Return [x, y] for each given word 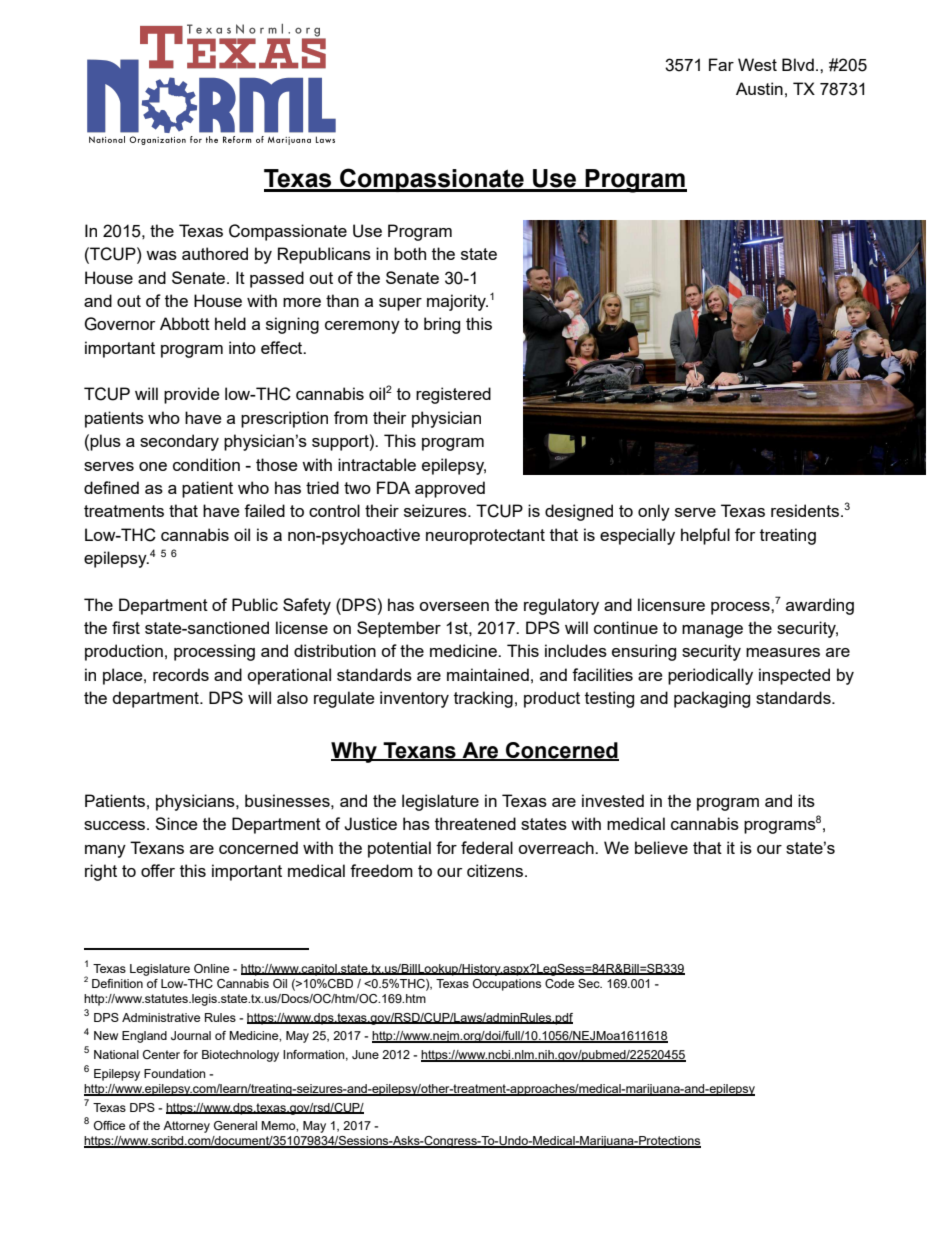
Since [176, 823]
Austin [759, 88]
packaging [712, 699]
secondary [179, 442]
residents [806, 510]
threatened [475, 823]
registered [453, 395]
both [410, 253]
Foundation [174, 1073]
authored [215, 253]
